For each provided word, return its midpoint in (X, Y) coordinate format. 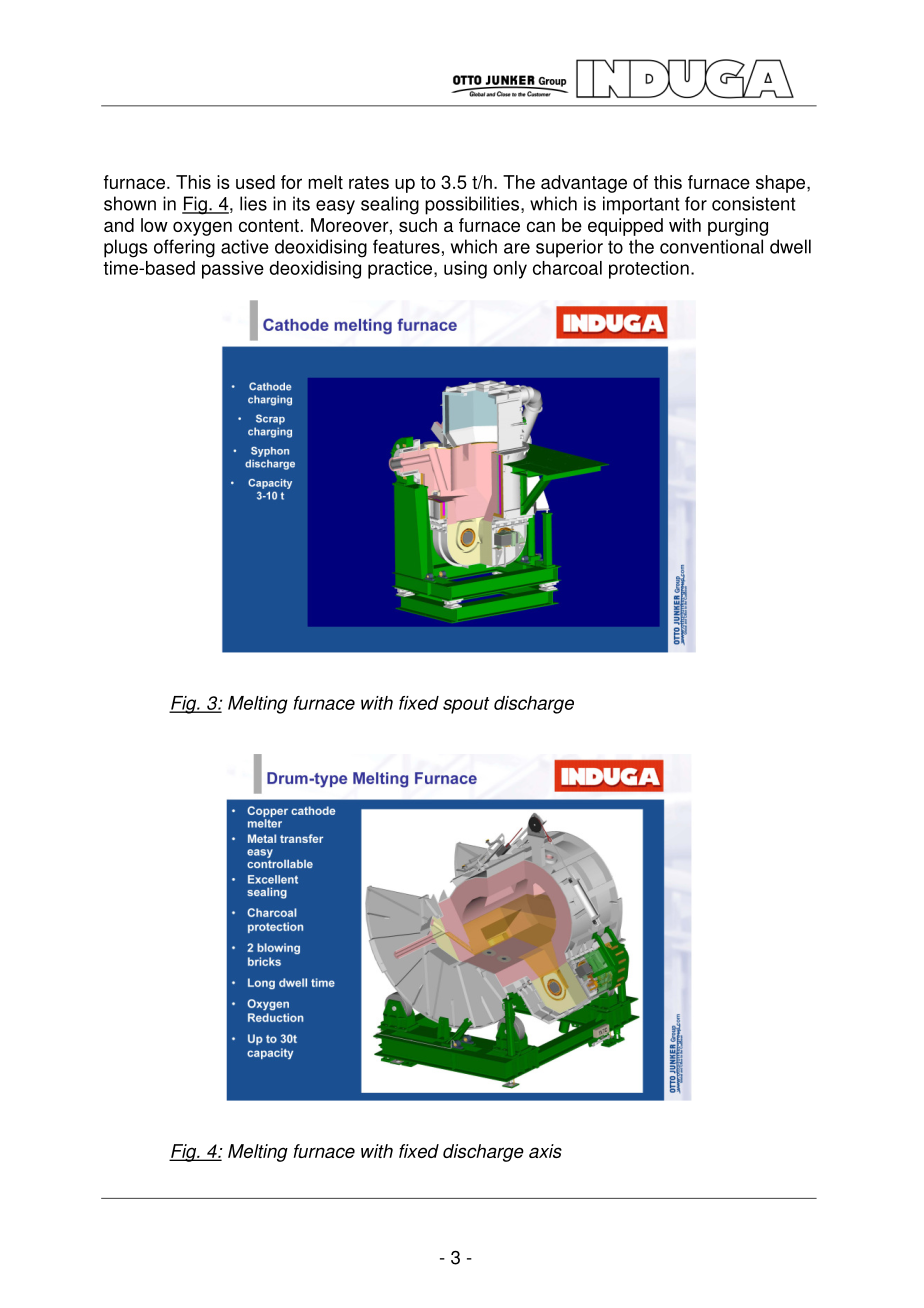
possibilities (473, 205)
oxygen (202, 228)
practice (400, 270)
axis (545, 1151)
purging (738, 227)
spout (466, 705)
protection (649, 270)
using (465, 270)
